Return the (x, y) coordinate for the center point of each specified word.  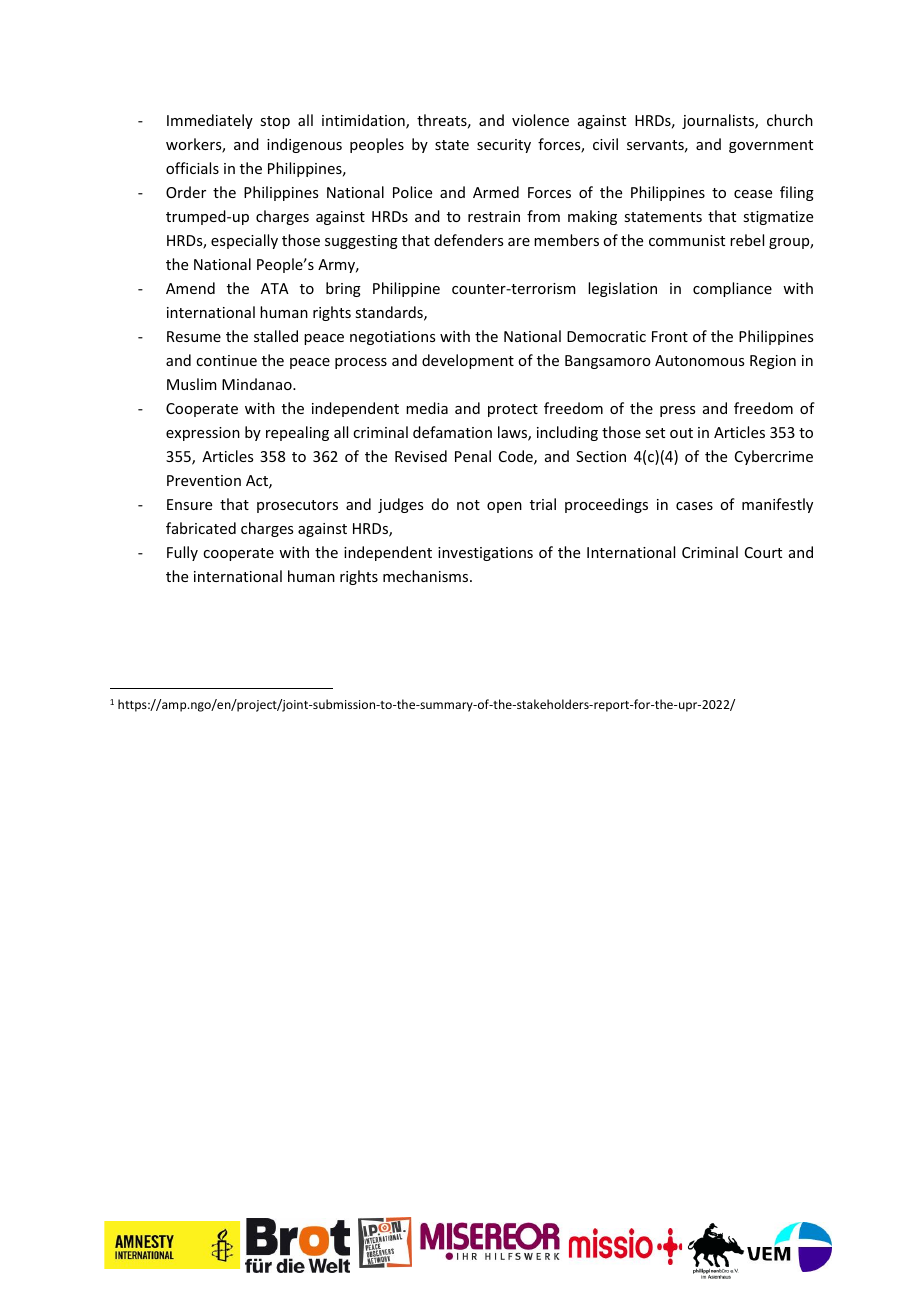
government (771, 146)
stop (275, 122)
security (504, 146)
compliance (732, 289)
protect (513, 410)
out (681, 433)
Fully (182, 553)
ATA (275, 288)
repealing (297, 433)
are (519, 242)
